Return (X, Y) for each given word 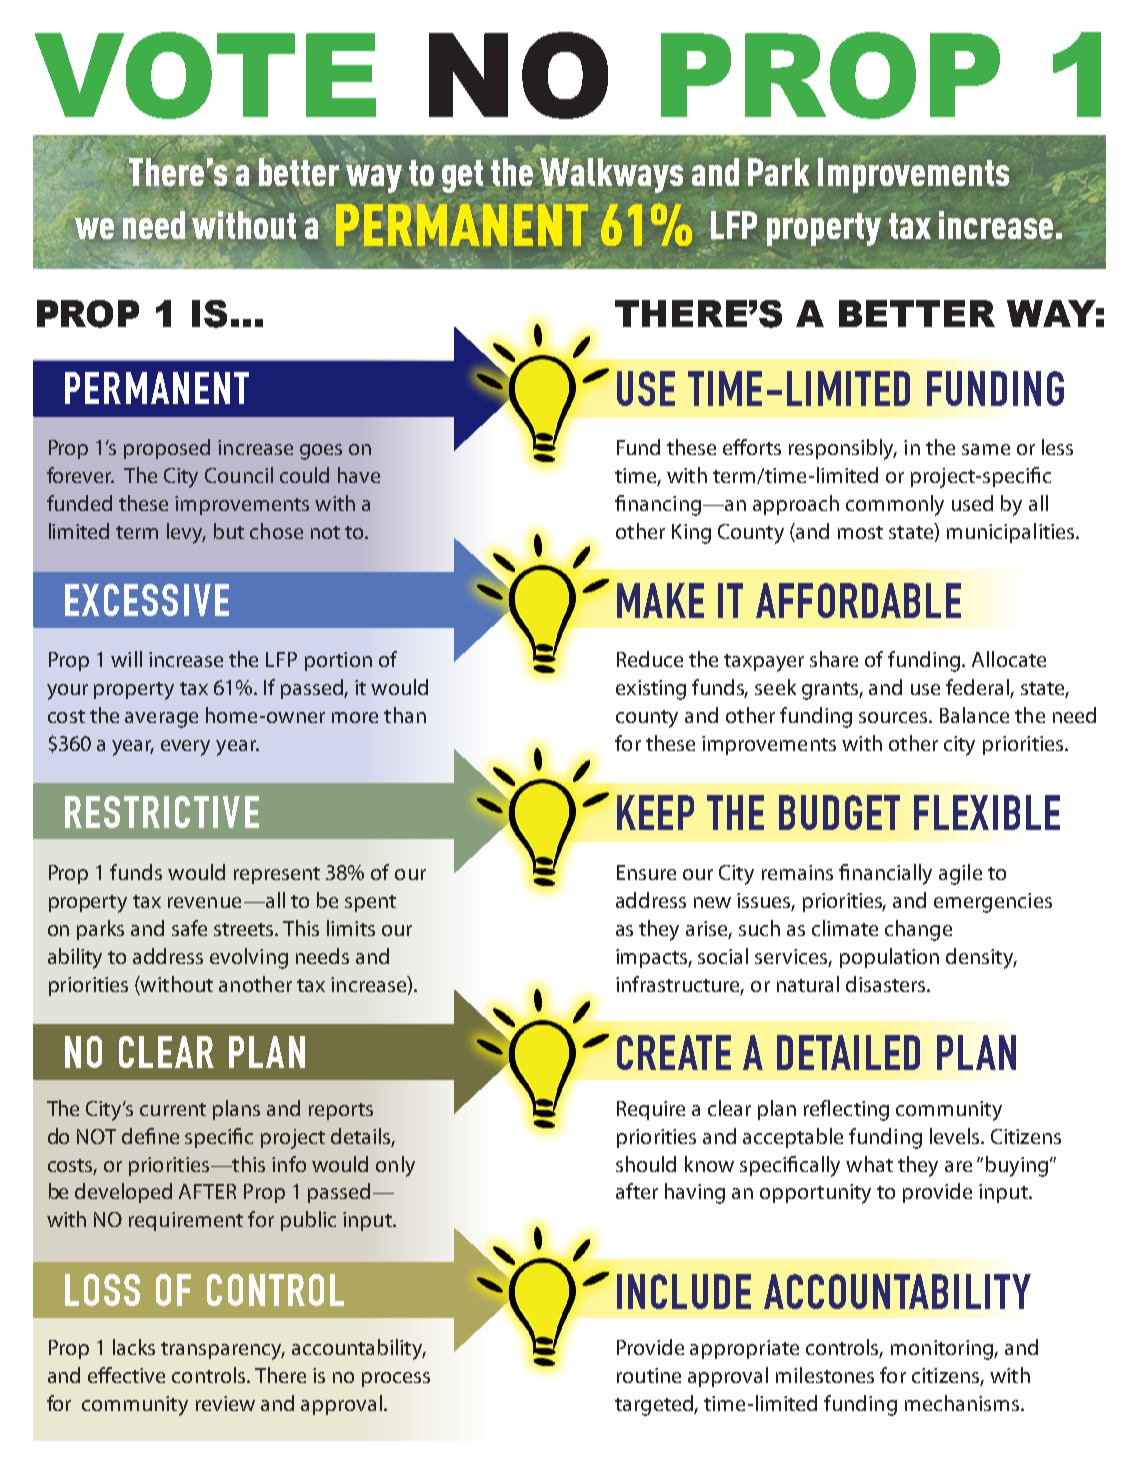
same (986, 449)
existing (651, 690)
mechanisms (962, 1403)
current (173, 1109)
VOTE (205, 75)
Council (239, 475)
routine (649, 1375)
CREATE (674, 1052)
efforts (752, 447)
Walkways (611, 175)
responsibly (843, 449)
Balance (974, 715)
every (185, 748)
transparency (223, 1351)
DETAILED (848, 1052)
